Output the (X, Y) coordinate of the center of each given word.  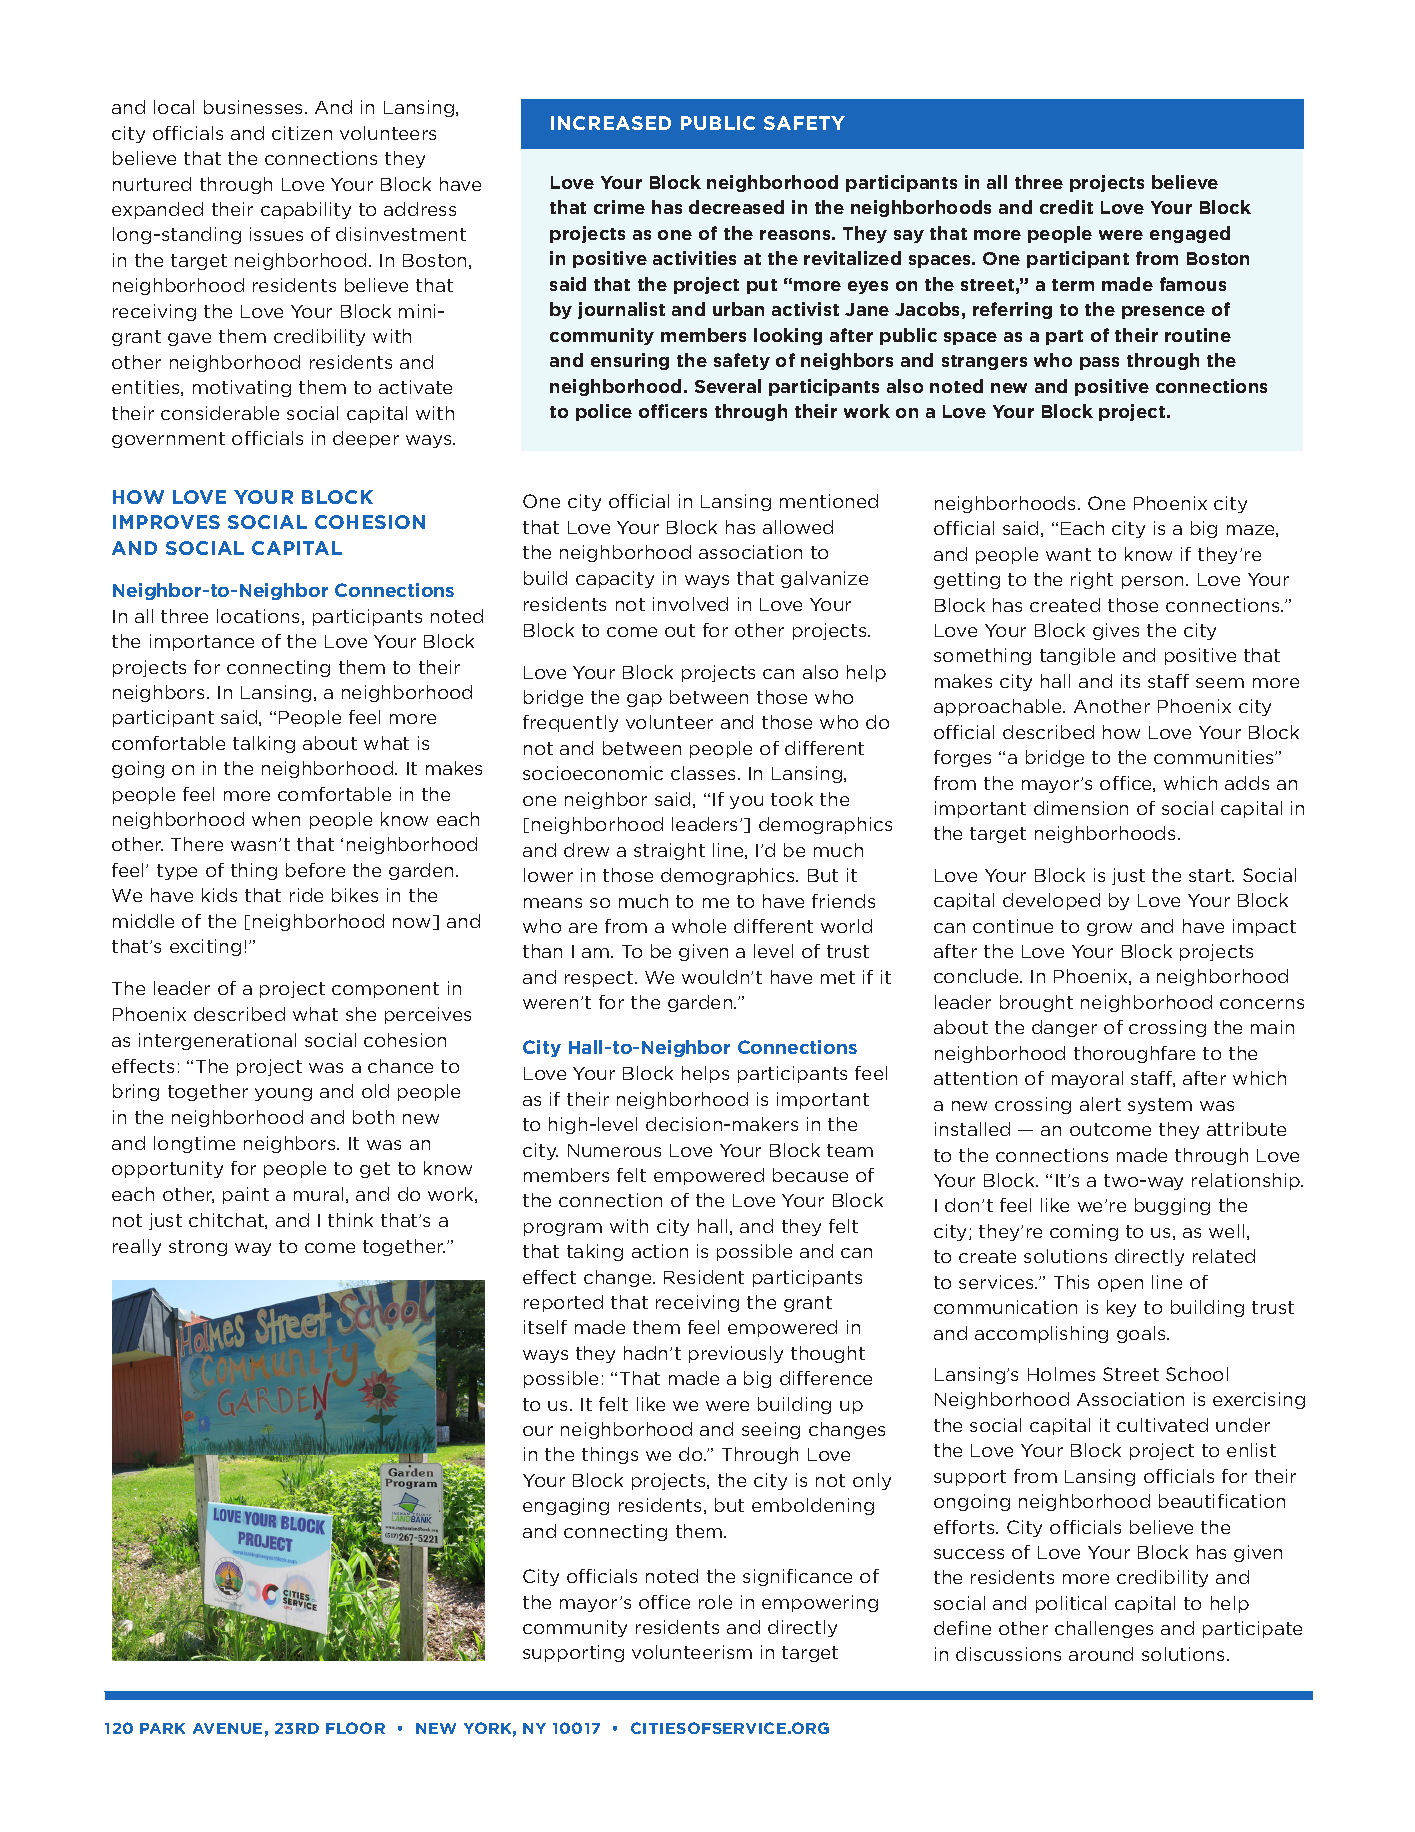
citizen (302, 133)
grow (1109, 929)
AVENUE (227, 1728)
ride (306, 895)
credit (1066, 207)
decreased (736, 207)
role (715, 1602)
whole (699, 926)
